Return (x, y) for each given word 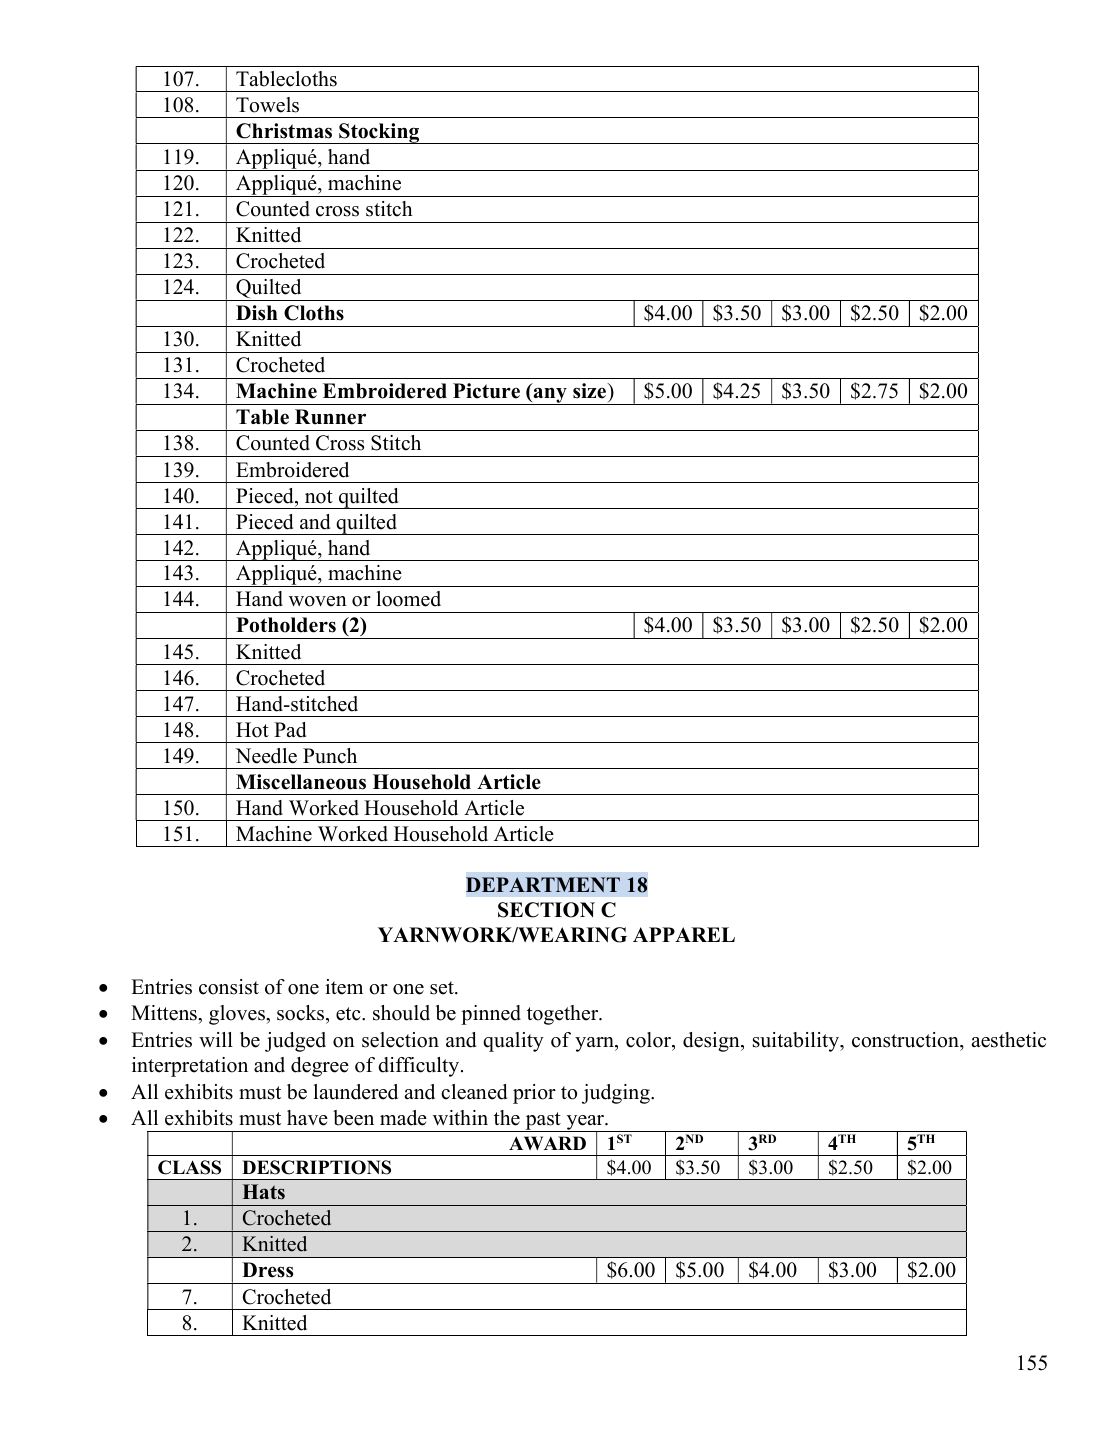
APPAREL (684, 934)
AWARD (547, 1143)
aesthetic (1009, 1040)
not (319, 497)
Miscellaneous (301, 782)
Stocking (379, 133)
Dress (267, 1270)
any (550, 396)
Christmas (284, 131)
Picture (486, 391)
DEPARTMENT (543, 884)
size (590, 391)
